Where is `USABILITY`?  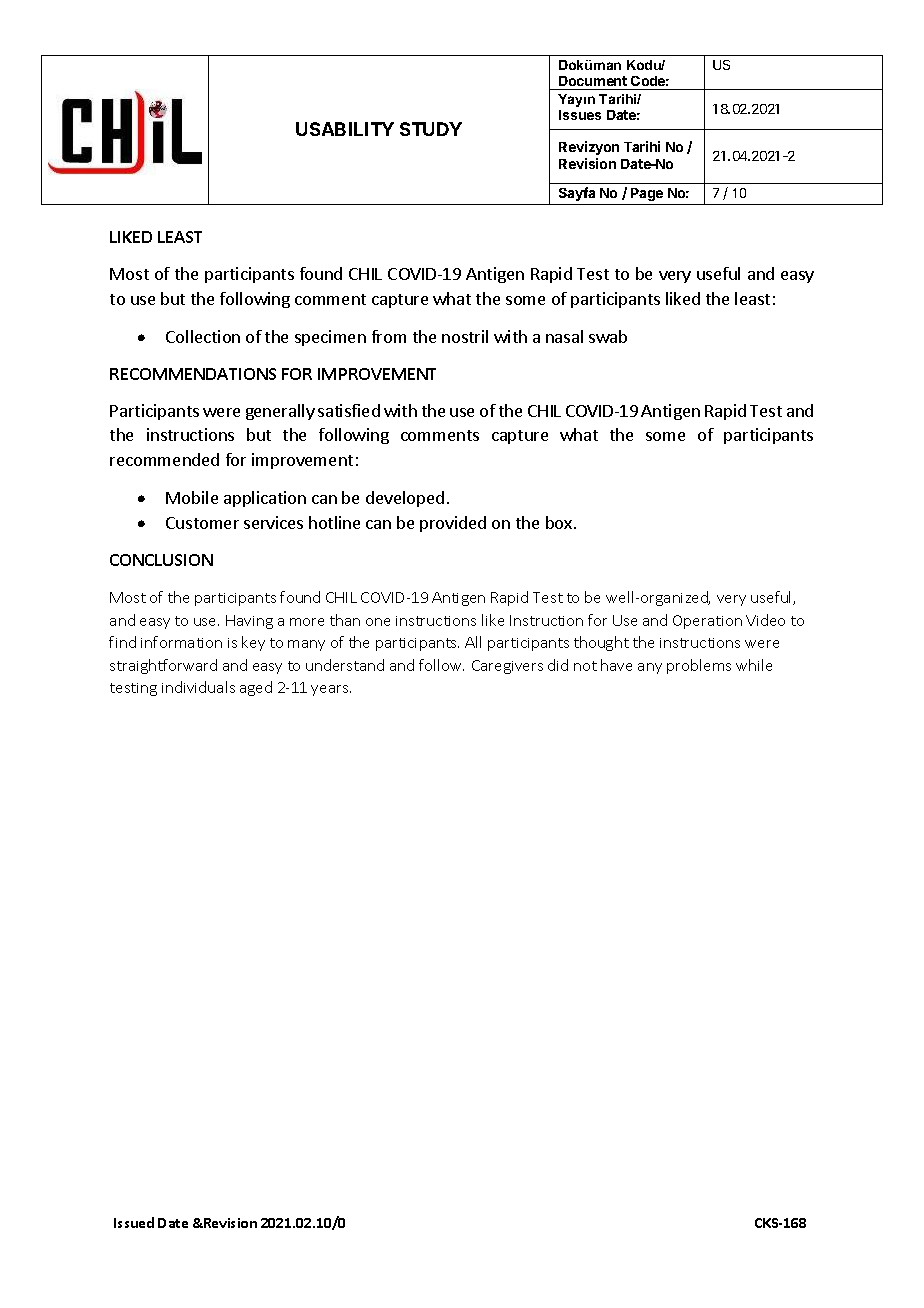 USABILITY is located at coordinates (345, 129).
